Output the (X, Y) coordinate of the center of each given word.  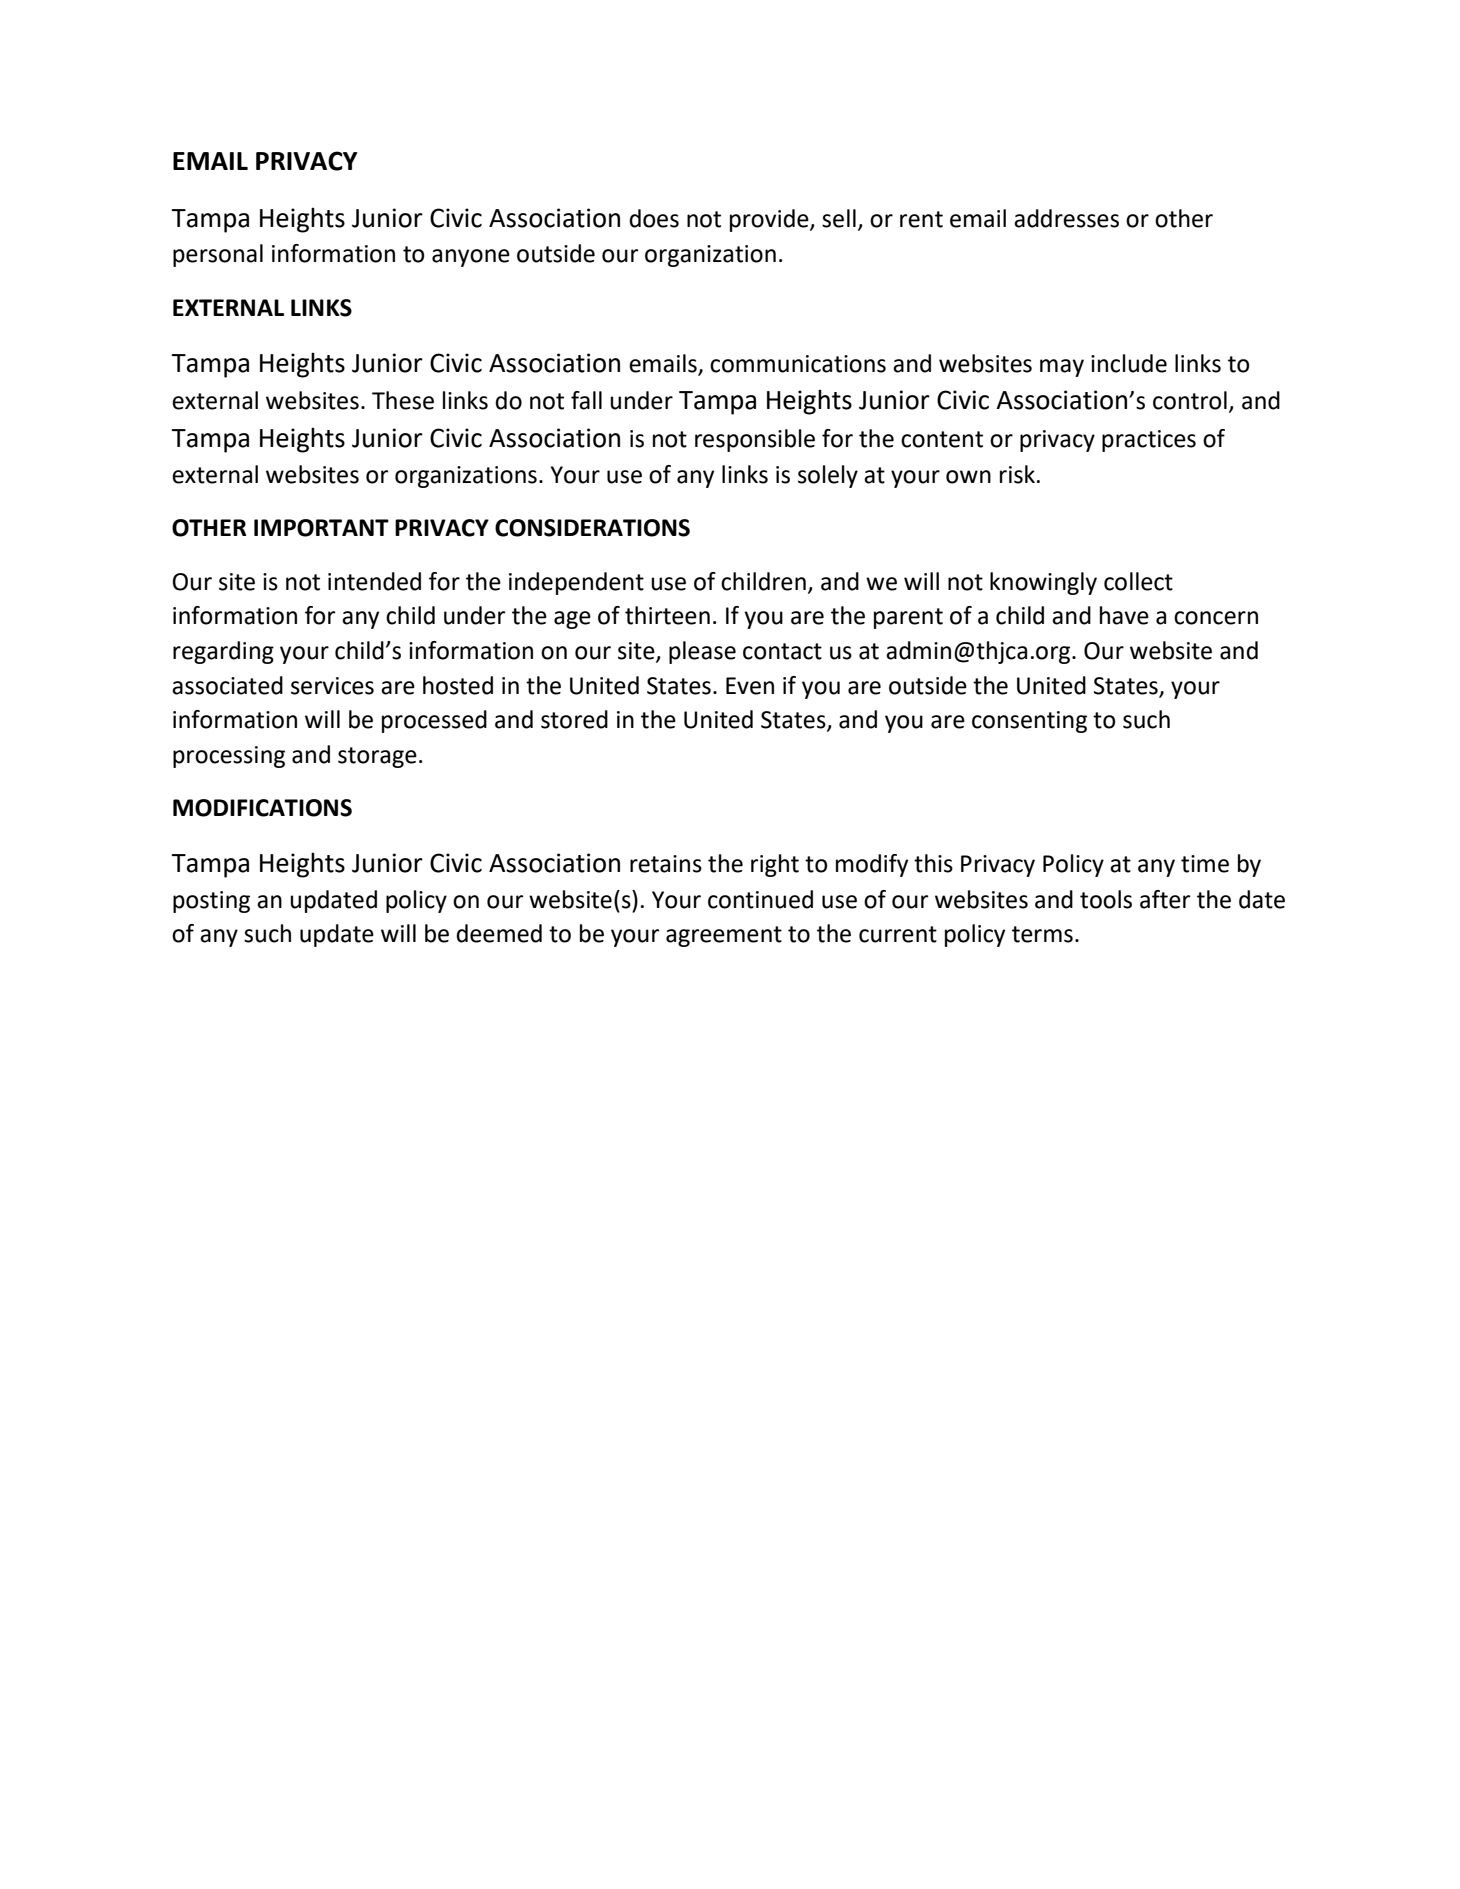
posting (211, 902)
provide (770, 220)
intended (374, 581)
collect (1138, 581)
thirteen (667, 615)
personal (218, 255)
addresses (1066, 218)
